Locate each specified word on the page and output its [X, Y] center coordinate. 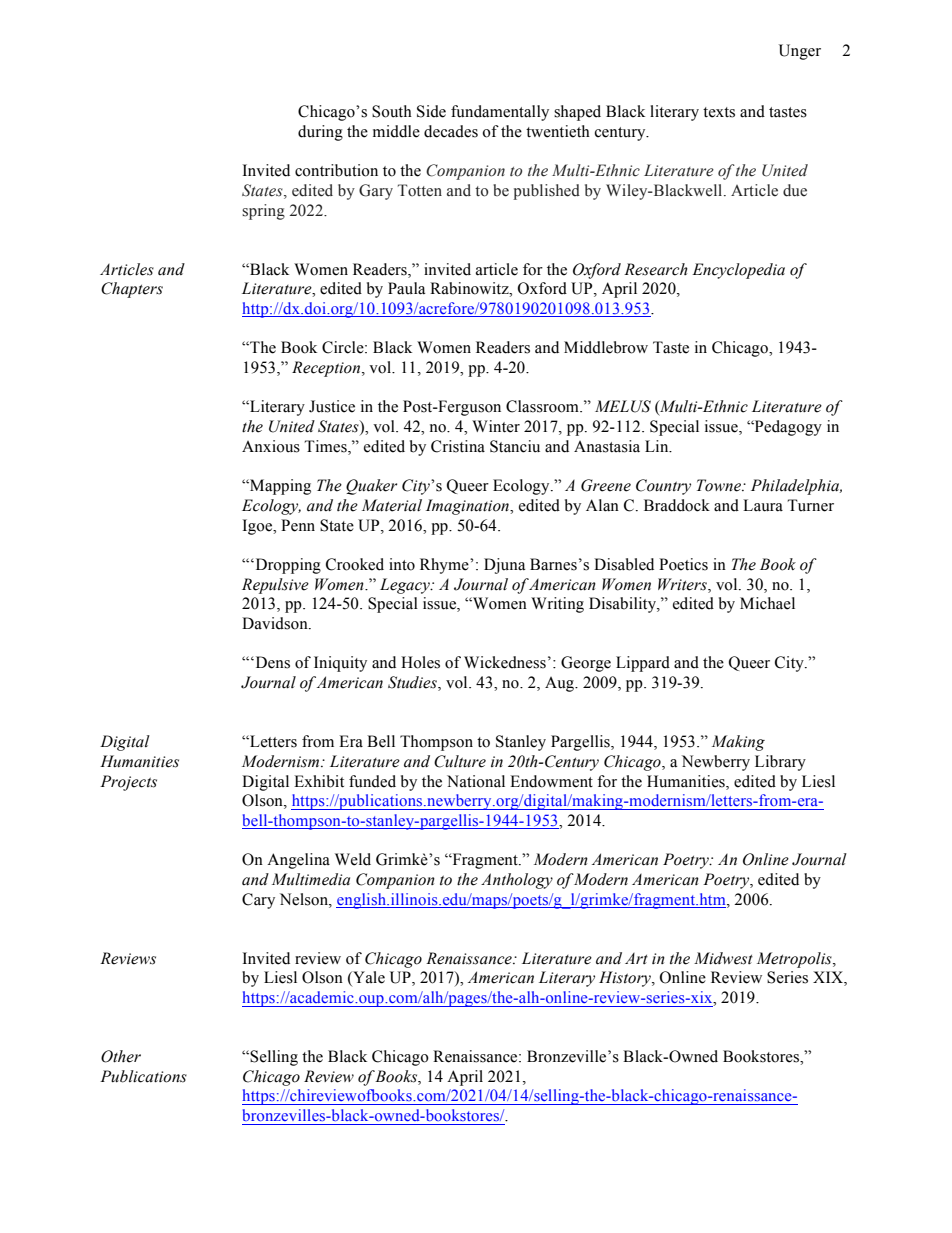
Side [431, 111]
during [320, 133]
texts [719, 112]
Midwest [723, 958]
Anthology [517, 881]
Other [121, 1056]
